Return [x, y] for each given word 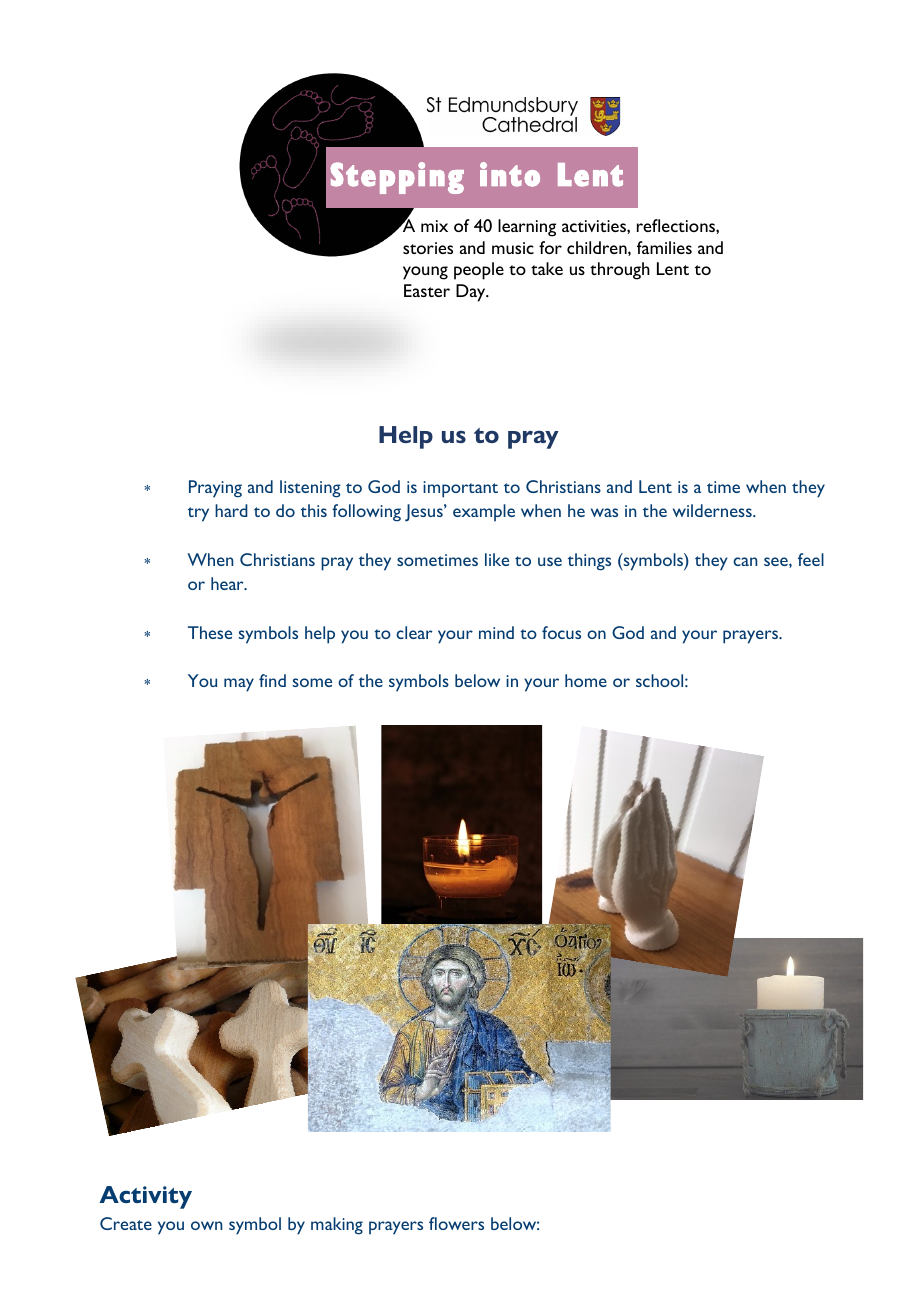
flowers [456, 1223]
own [207, 1225]
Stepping [397, 178]
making [337, 1226]
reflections [677, 225]
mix [434, 226]
